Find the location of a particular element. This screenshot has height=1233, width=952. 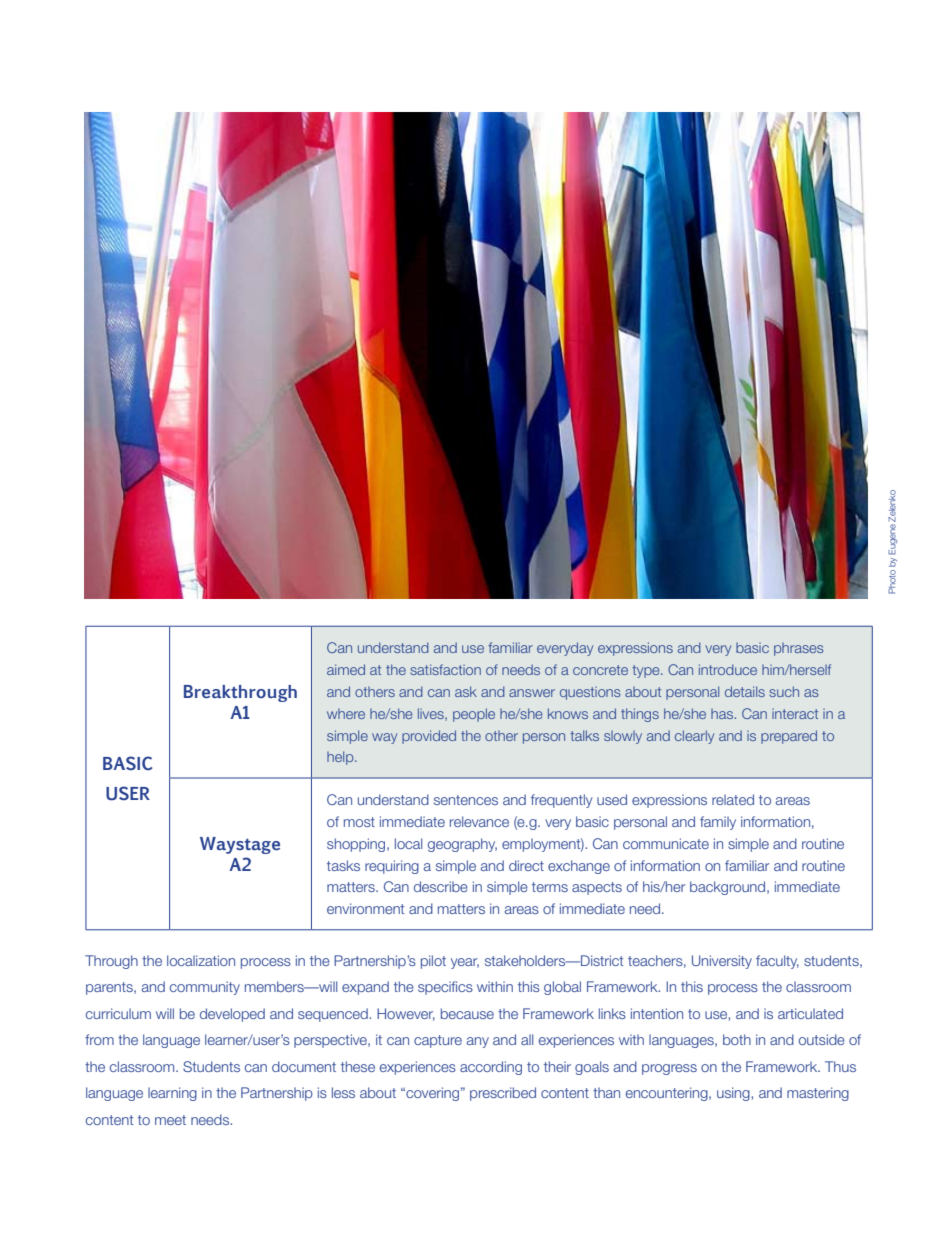

help is located at coordinates (341, 758).
